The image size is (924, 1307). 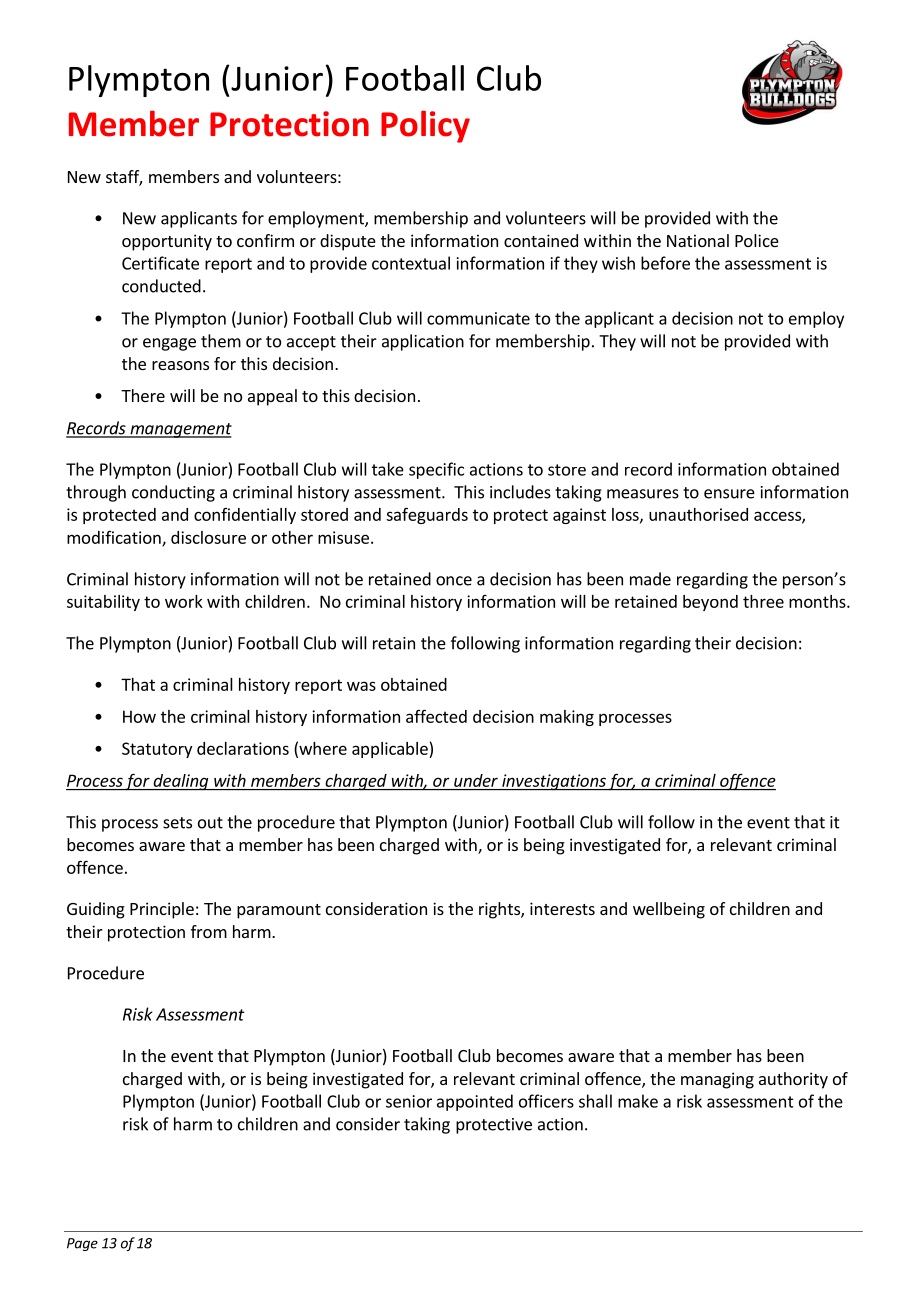 I want to click on How, so click(x=139, y=716).
